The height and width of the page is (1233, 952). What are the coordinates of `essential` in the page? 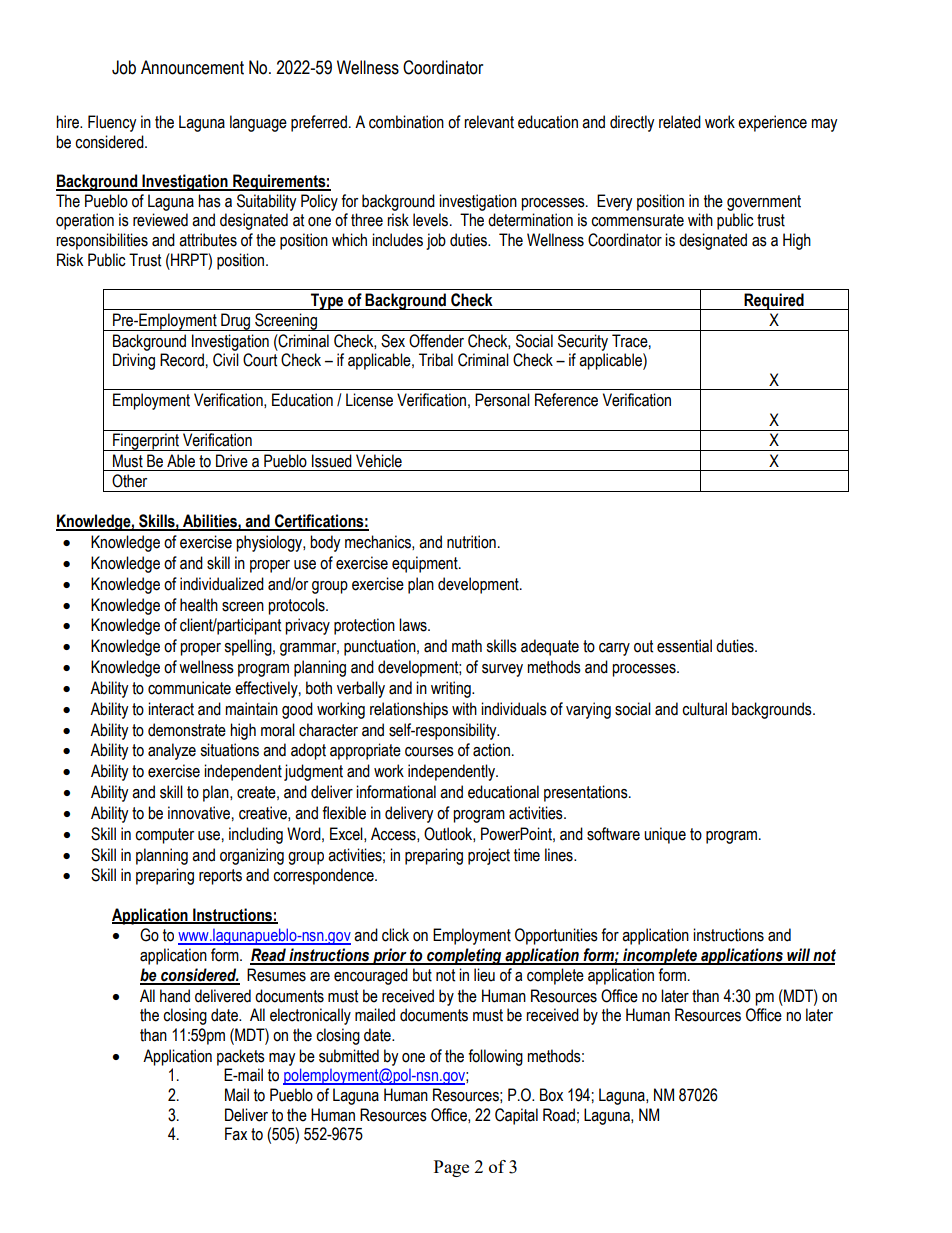 It's located at (684, 646).
